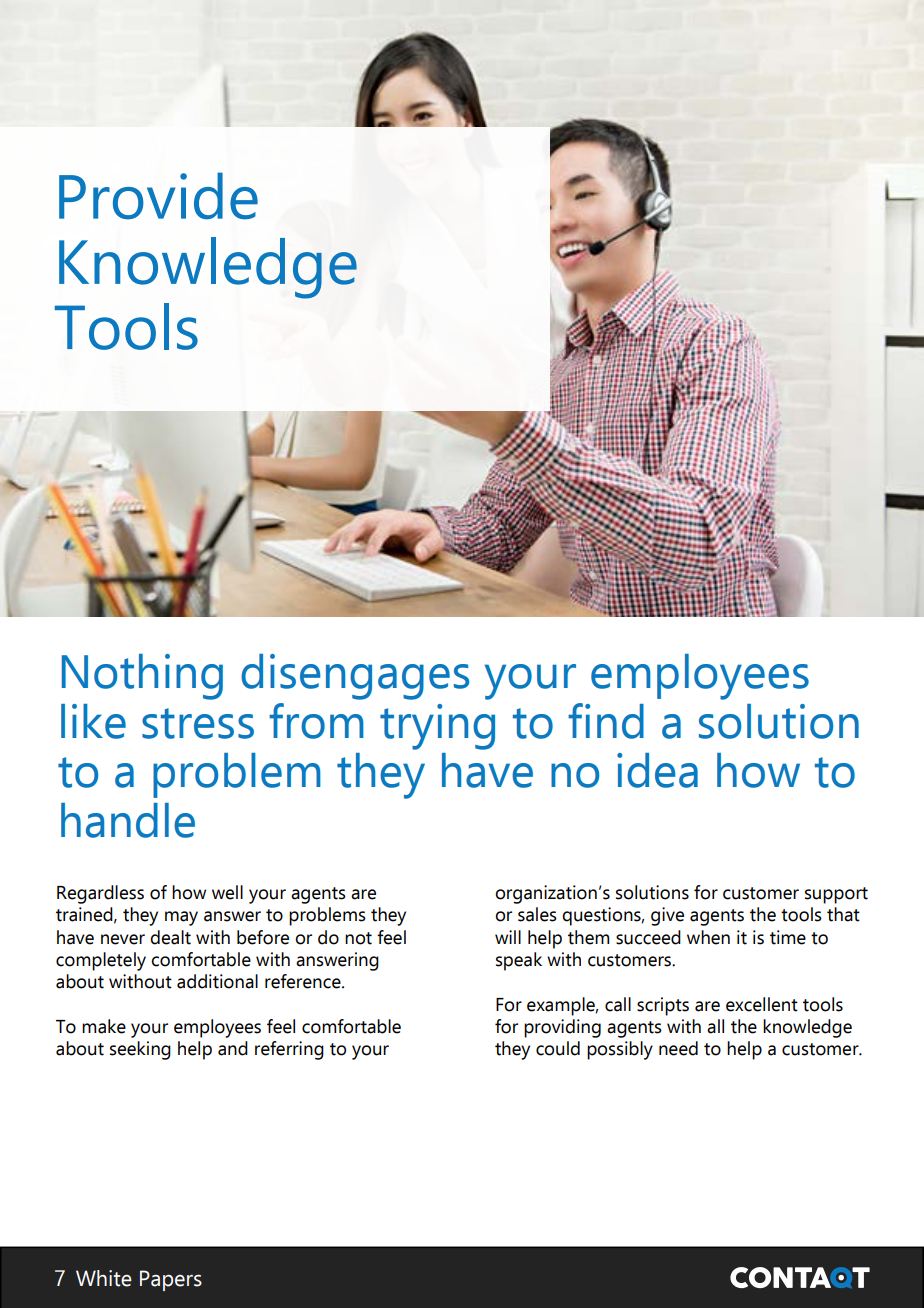  I want to click on Nothing, so click(142, 677).
